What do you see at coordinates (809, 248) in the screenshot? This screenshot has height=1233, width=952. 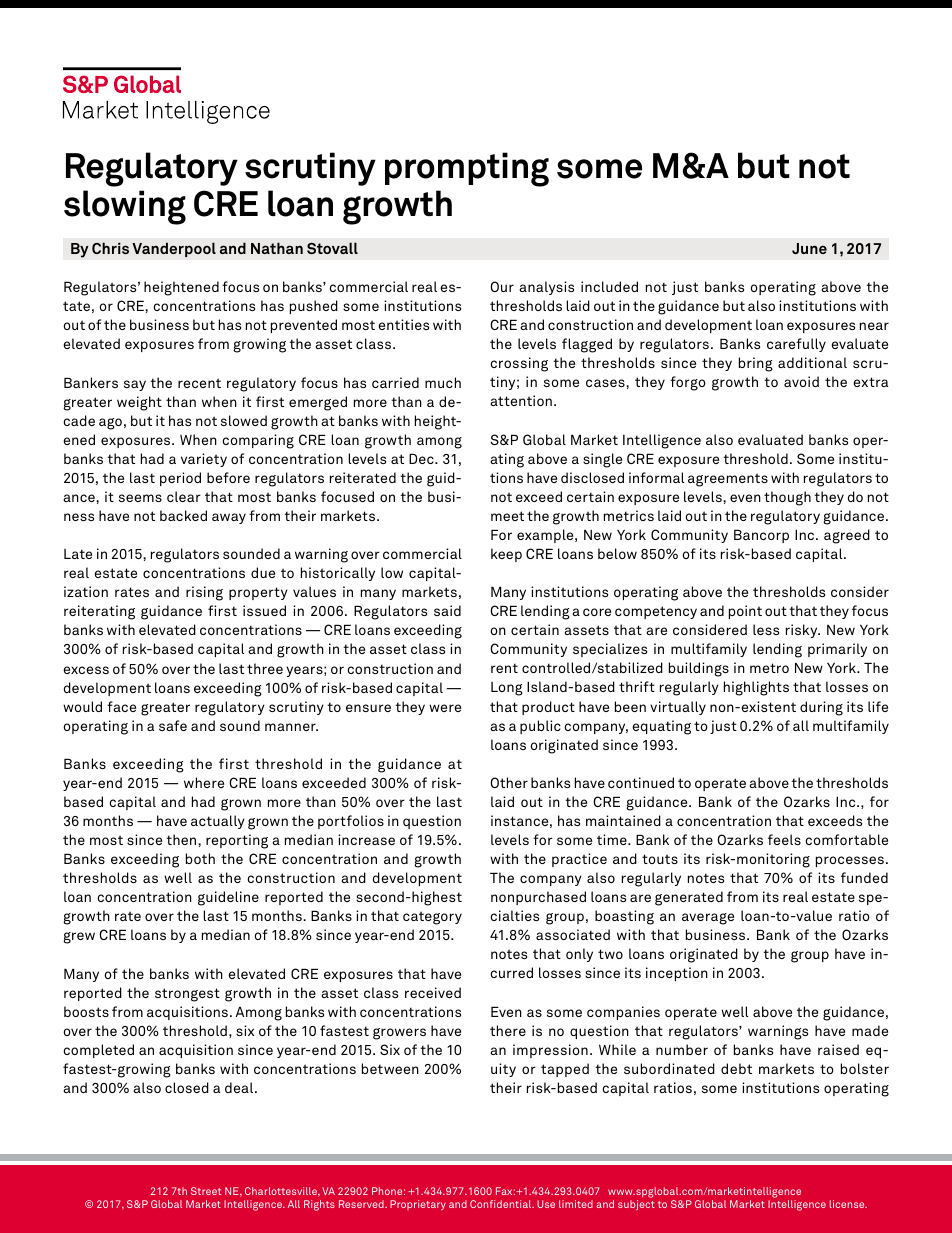 I see `June` at bounding box center [809, 248].
